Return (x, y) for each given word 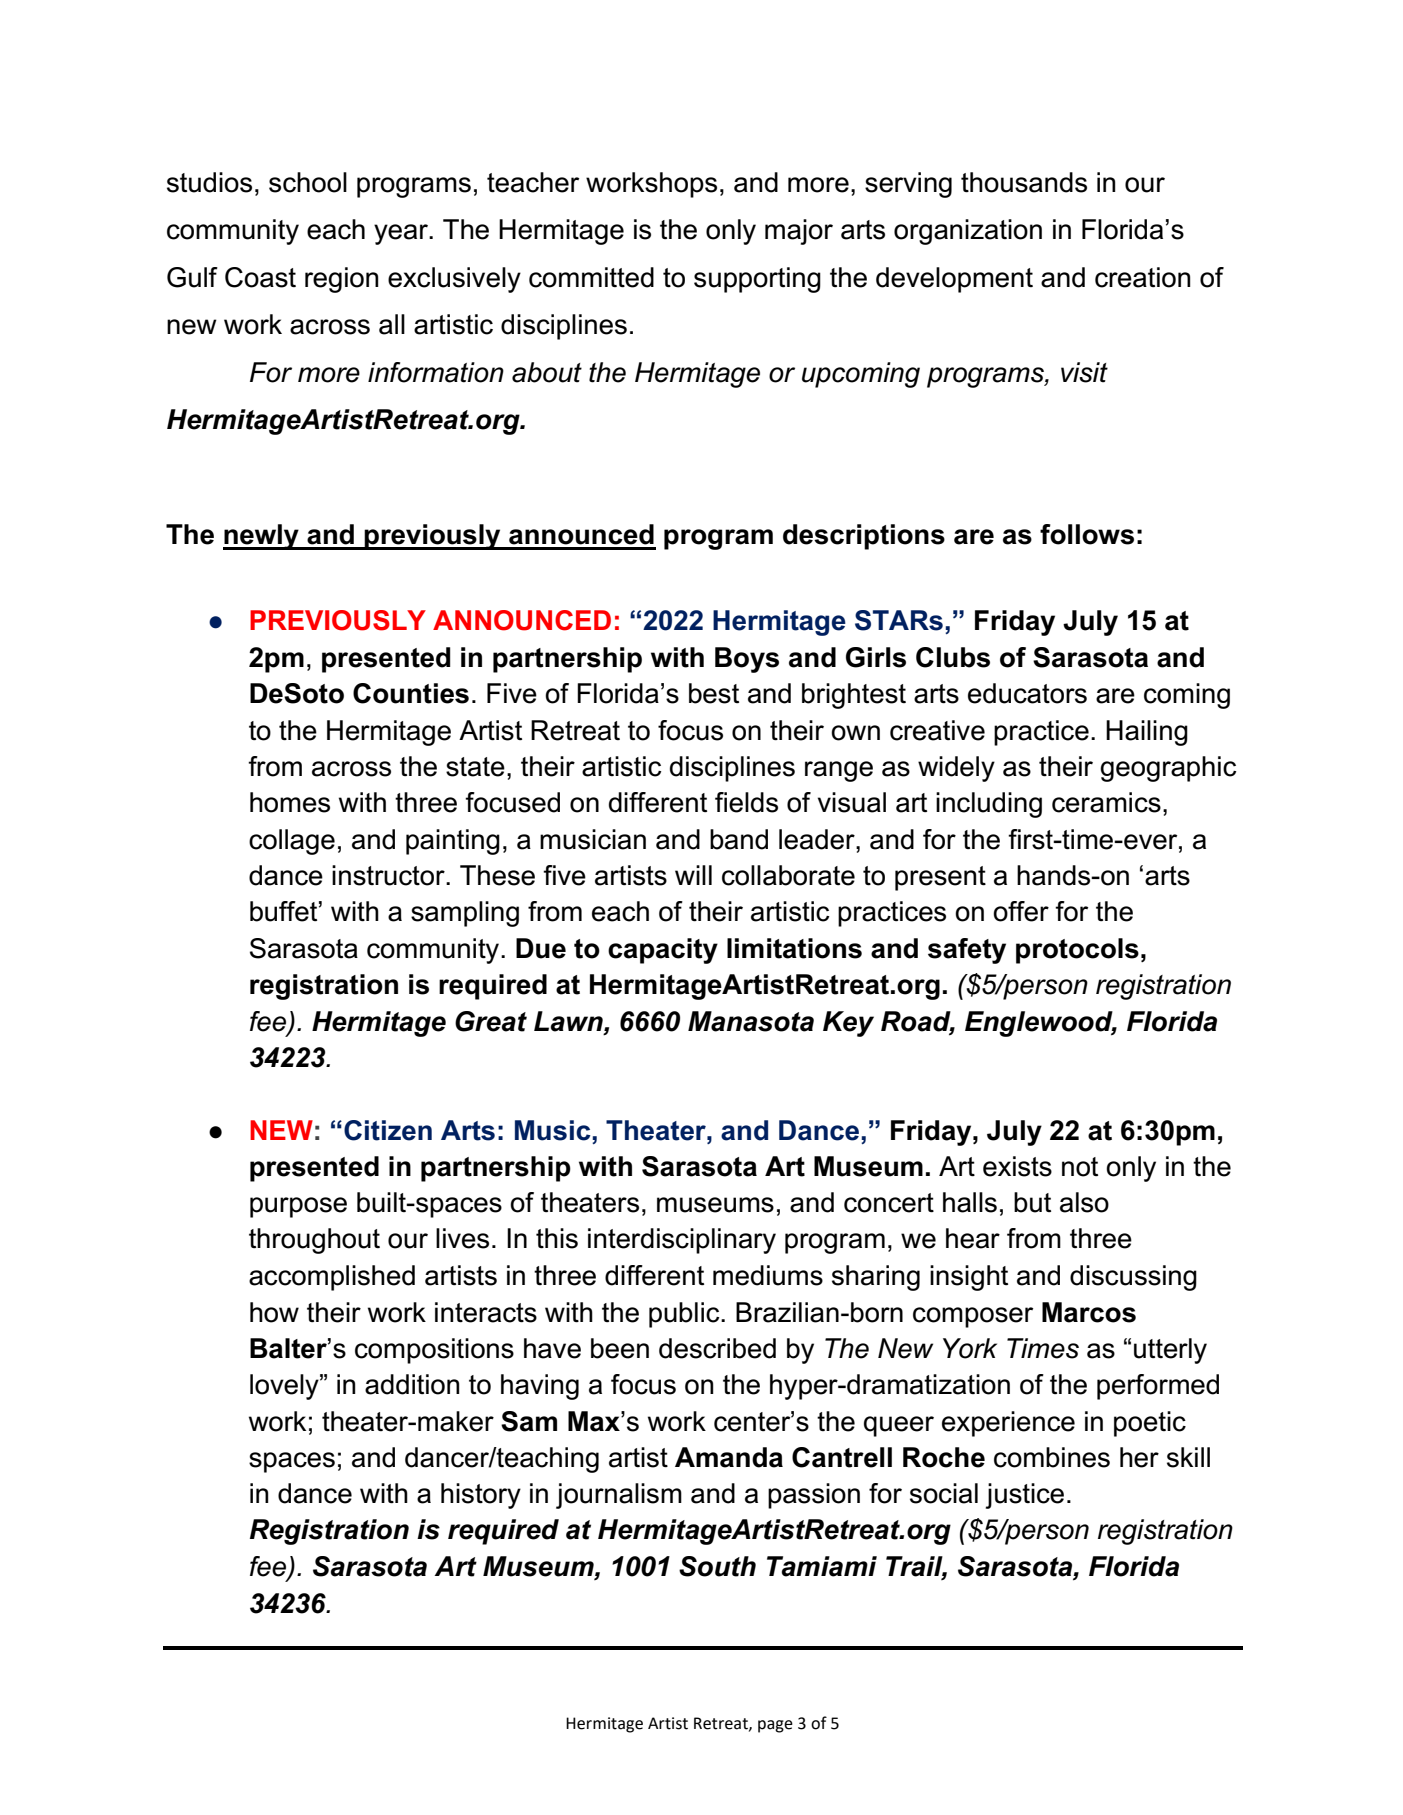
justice (1025, 1496)
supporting (757, 280)
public (685, 1315)
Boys (747, 660)
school (308, 182)
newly (262, 537)
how (274, 1312)
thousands (1024, 182)
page (775, 1726)
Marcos (1089, 1312)
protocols (1077, 951)
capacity (663, 951)
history (481, 1496)
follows (1087, 534)
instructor (389, 875)
